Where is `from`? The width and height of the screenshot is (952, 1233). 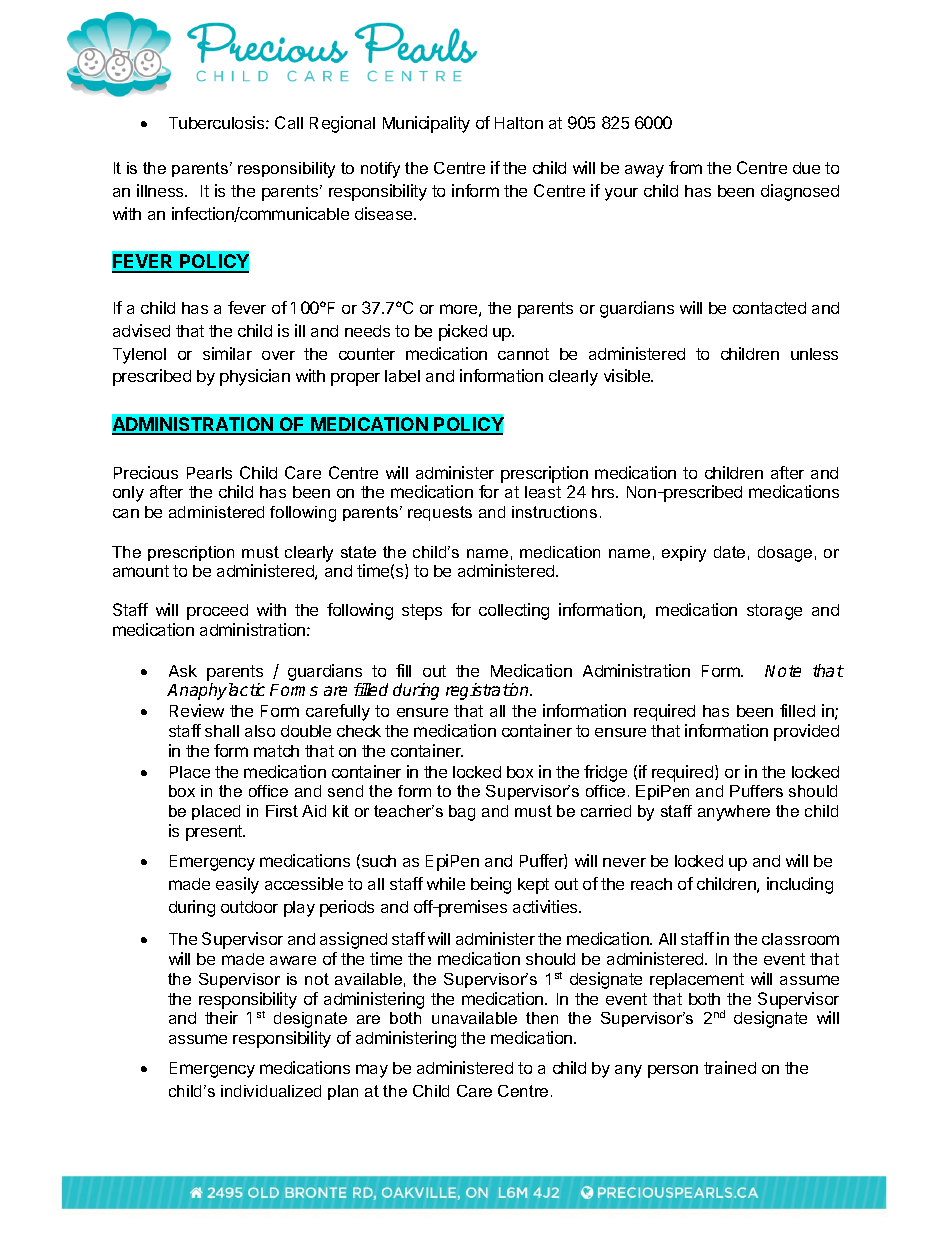
from is located at coordinates (685, 167).
